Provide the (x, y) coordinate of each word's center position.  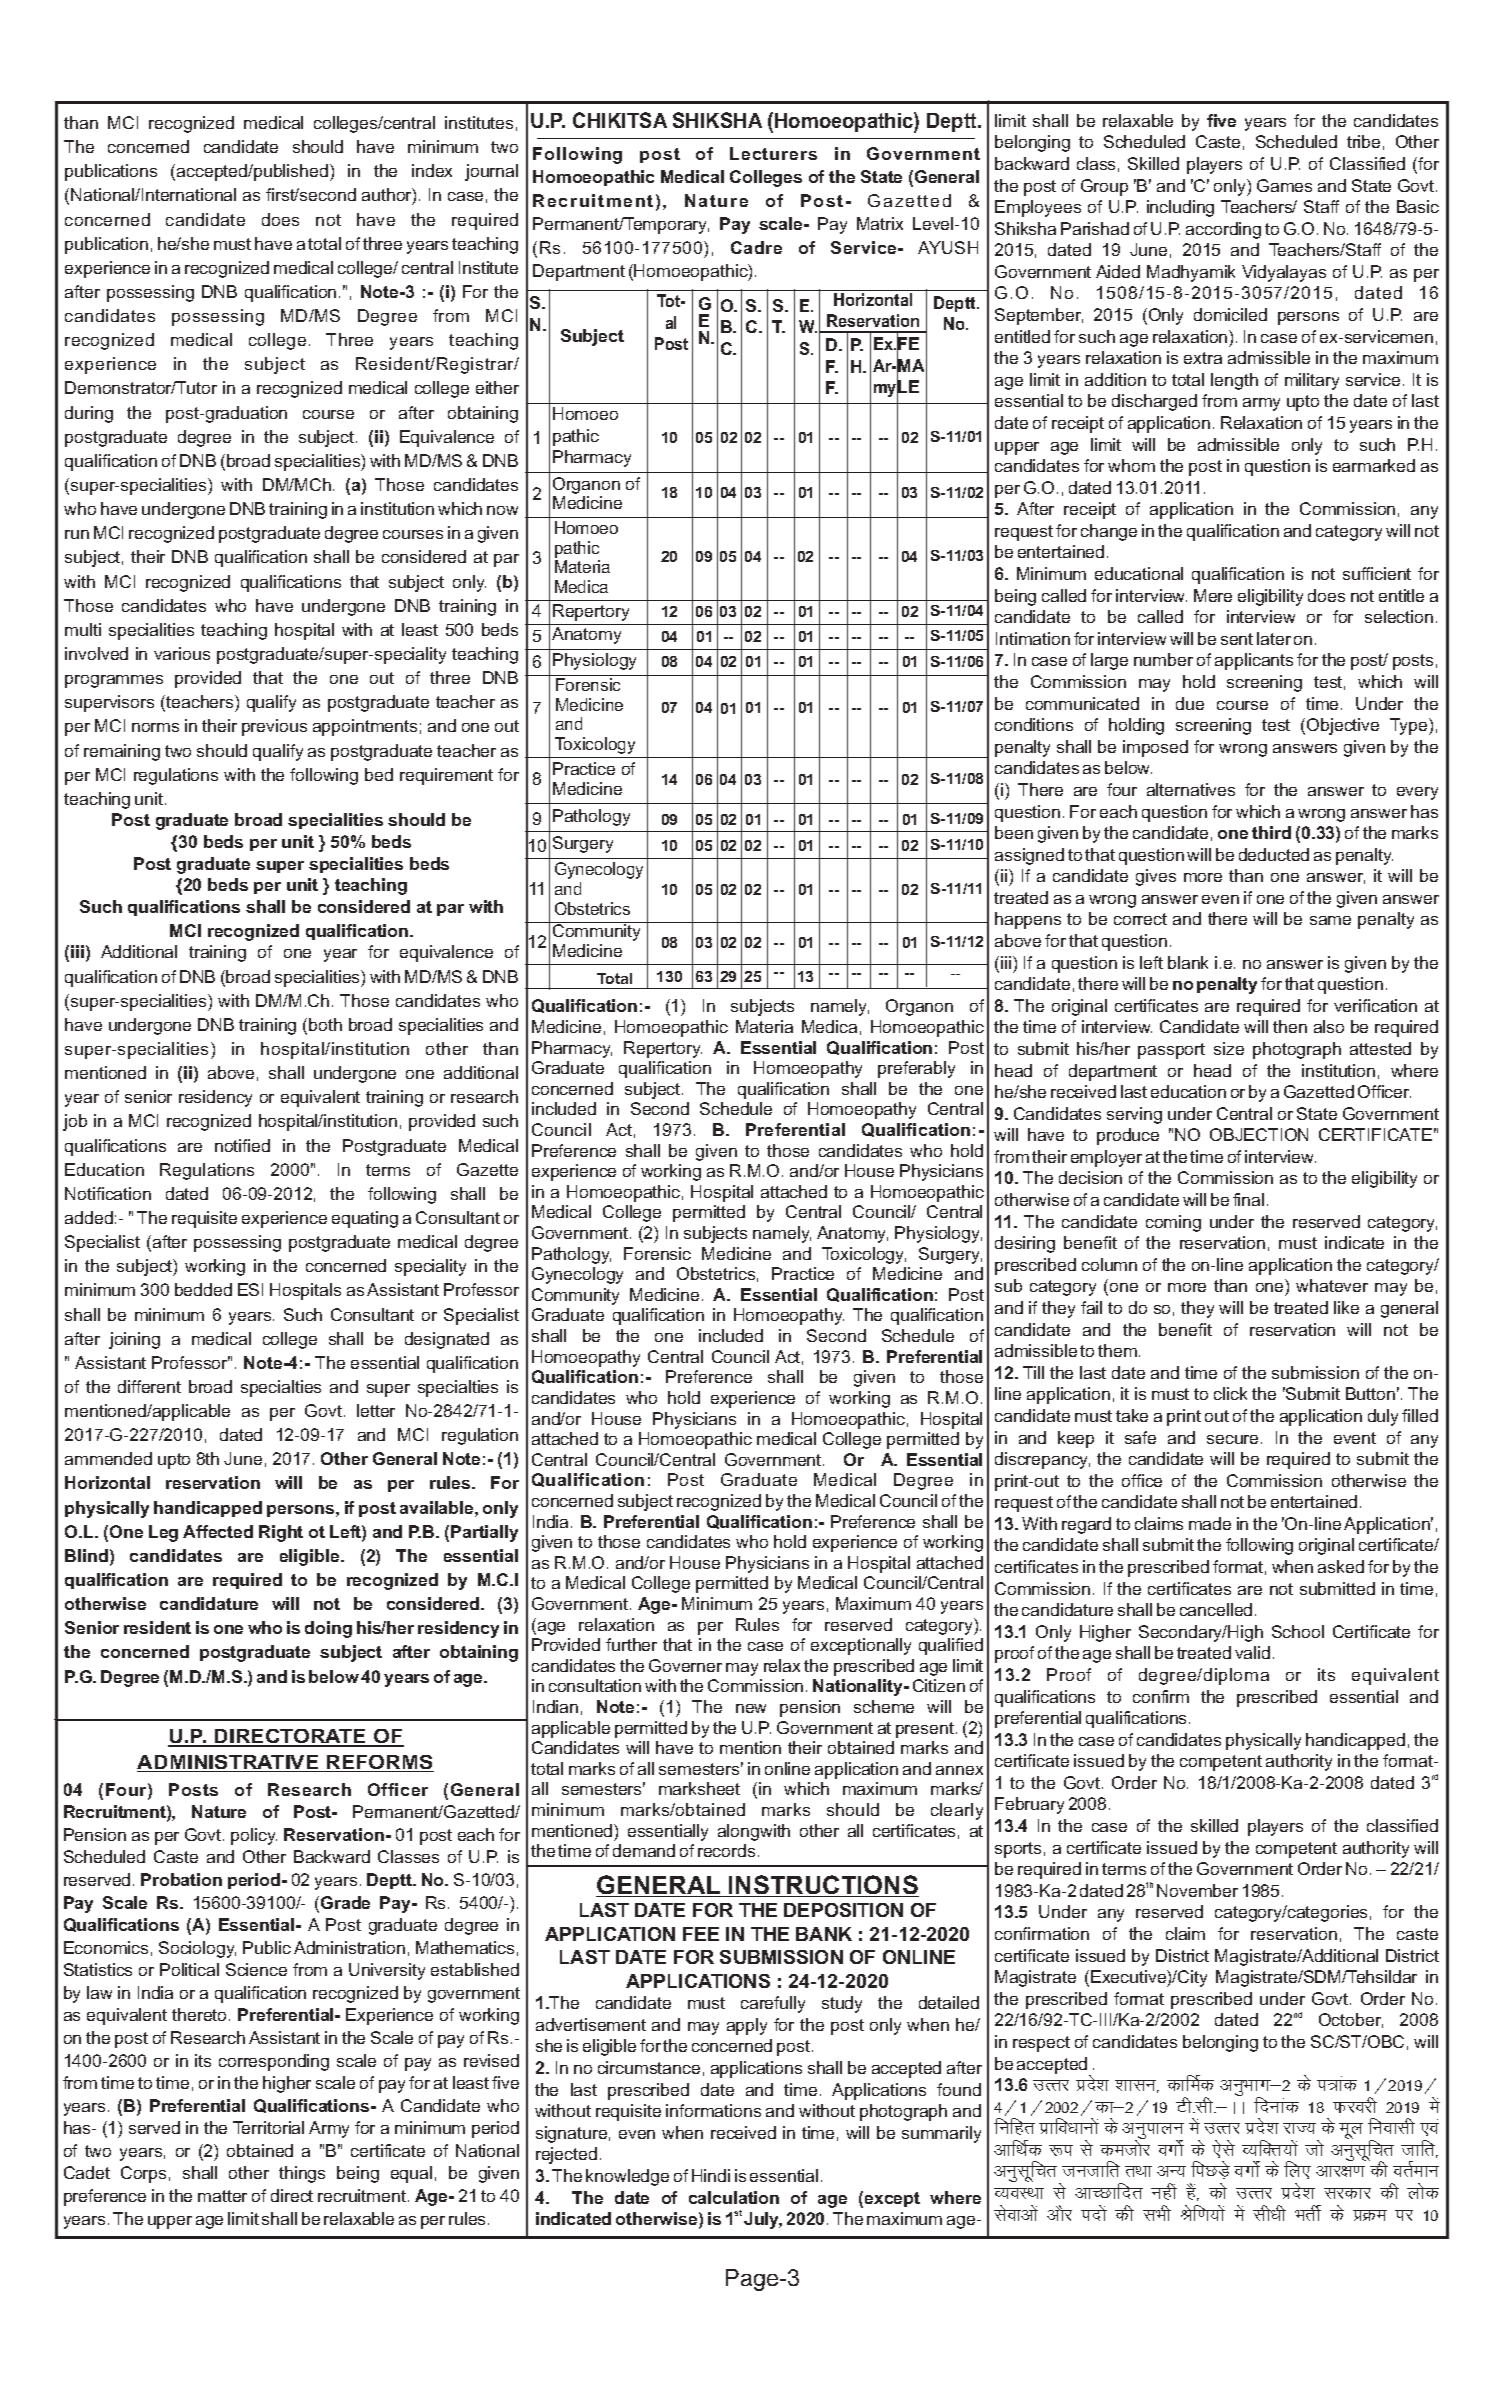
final (1248, 1199)
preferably (916, 1069)
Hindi (711, 2175)
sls (1224, 2149)
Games (1284, 185)
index (432, 170)
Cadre (756, 247)
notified (242, 1145)
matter (222, 2196)
